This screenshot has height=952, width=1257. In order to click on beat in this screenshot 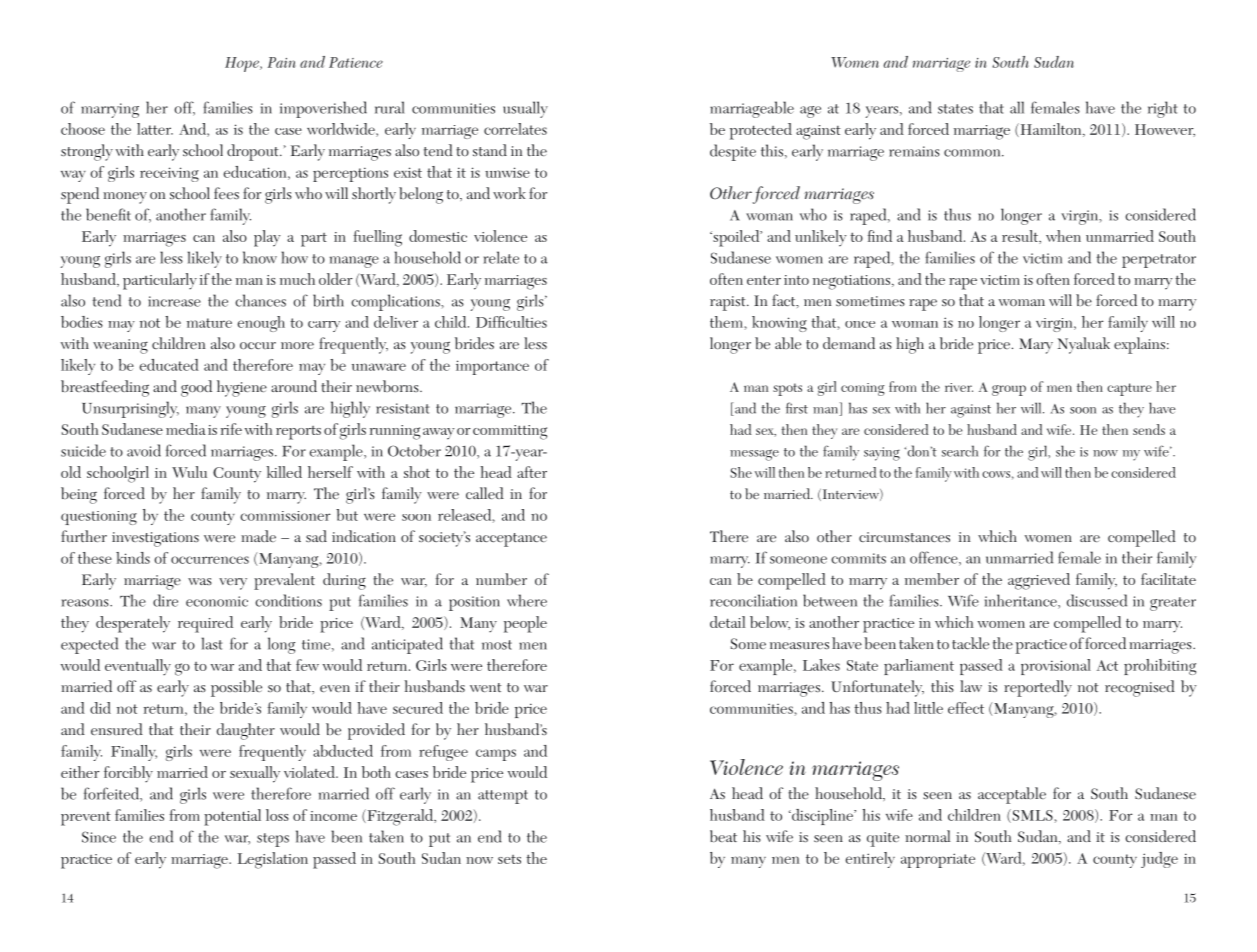, I will do `click(723, 836)`.
